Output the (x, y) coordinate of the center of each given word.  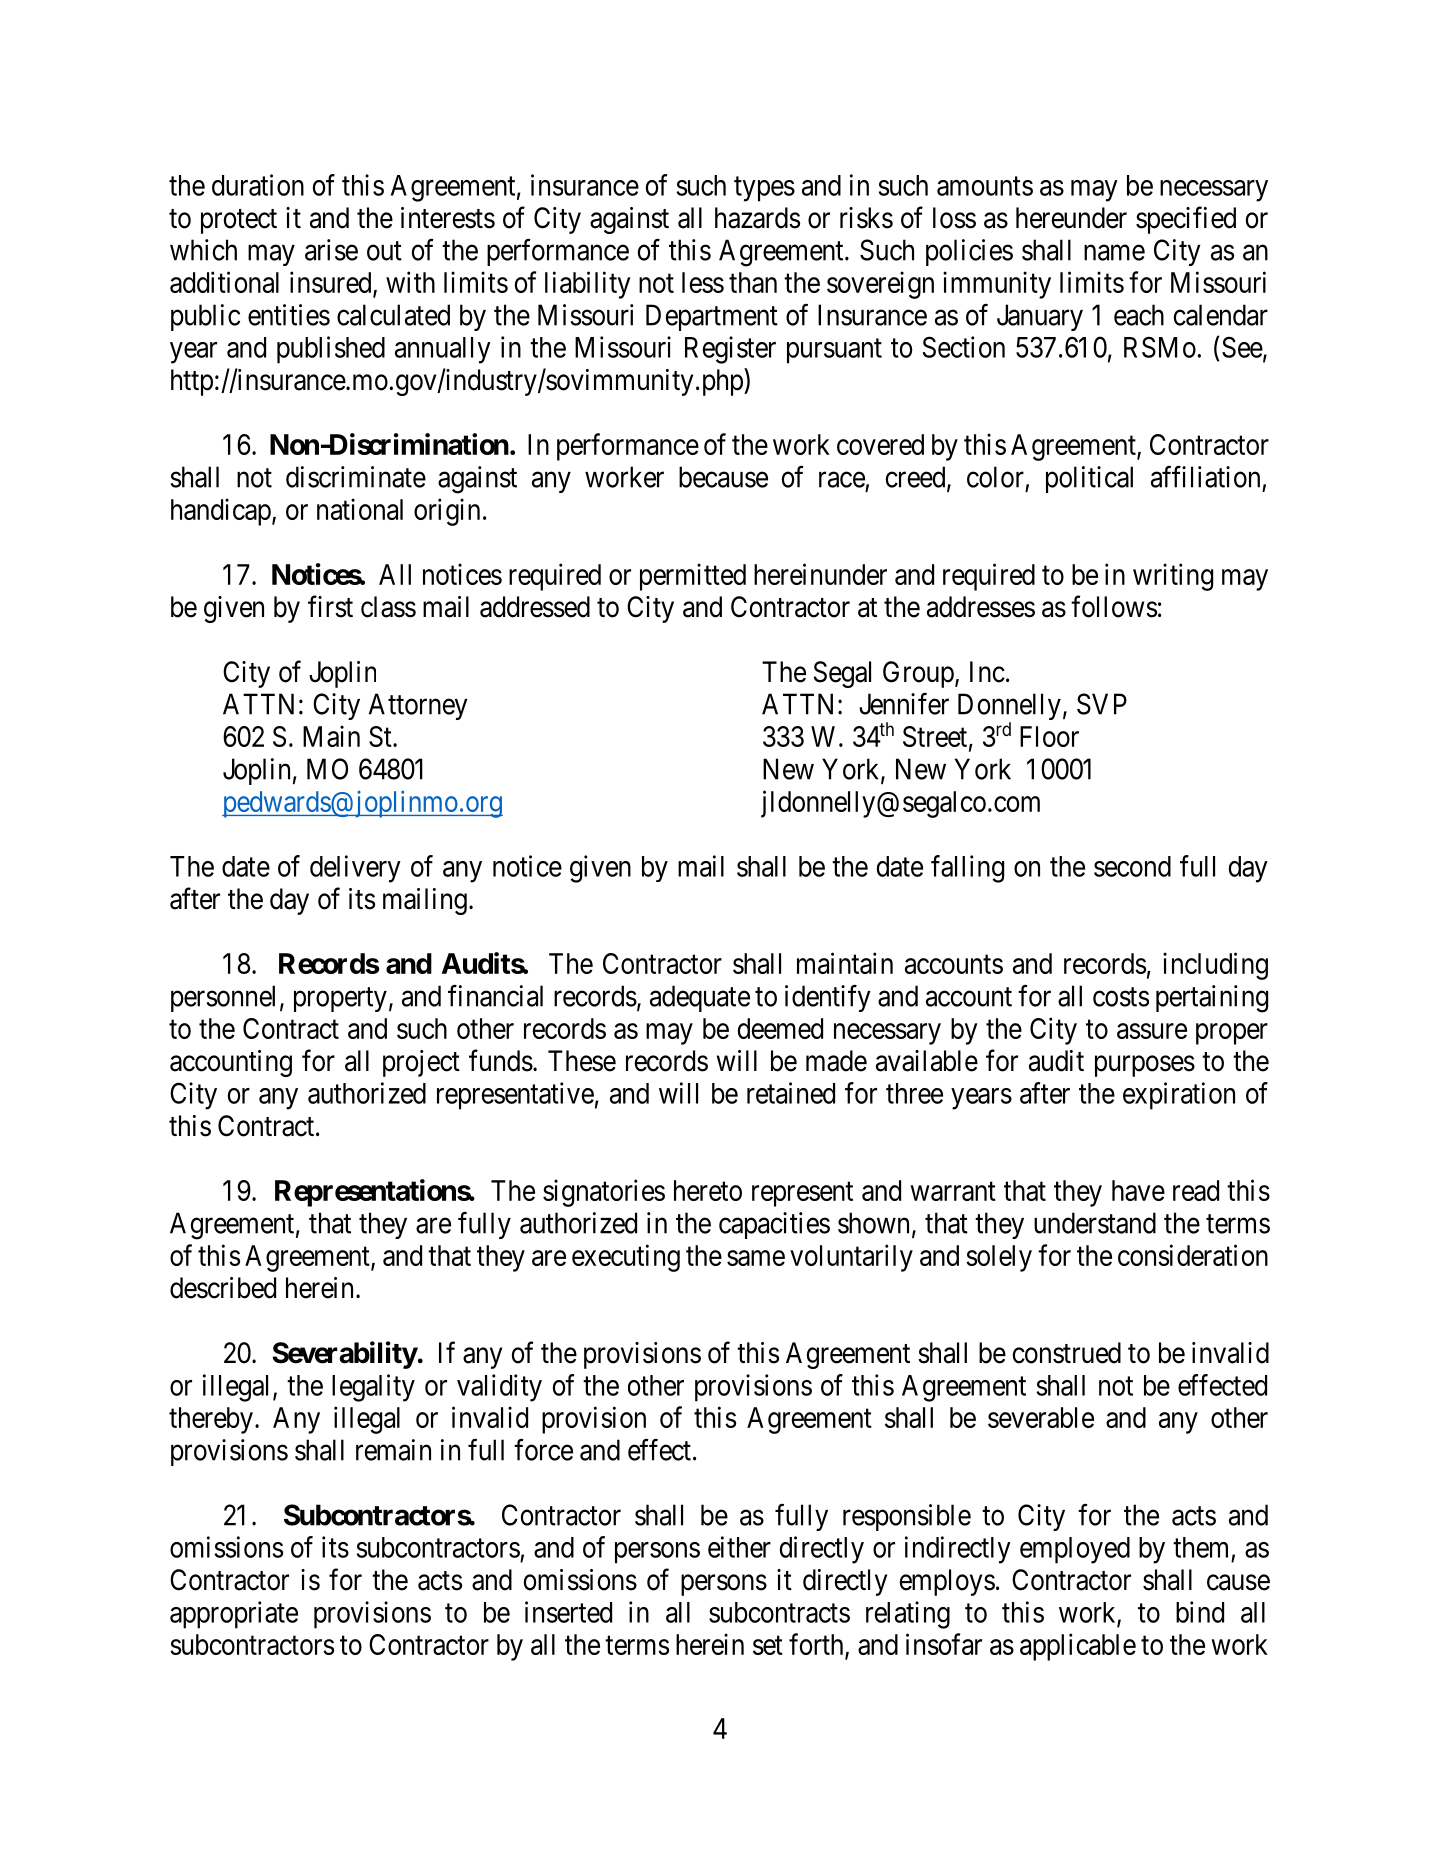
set (768, 1645)
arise (331, 250)
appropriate (234, 1615)
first (330, 606)
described (223, 1288)
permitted (693, 577)
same (756, 1258)
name (1114, 253)
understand (1095, 1223)
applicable (1078, 1647)
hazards (757, 218)
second (1132, 866)
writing (1173, 577)
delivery (355, 869)
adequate (700, 998)
